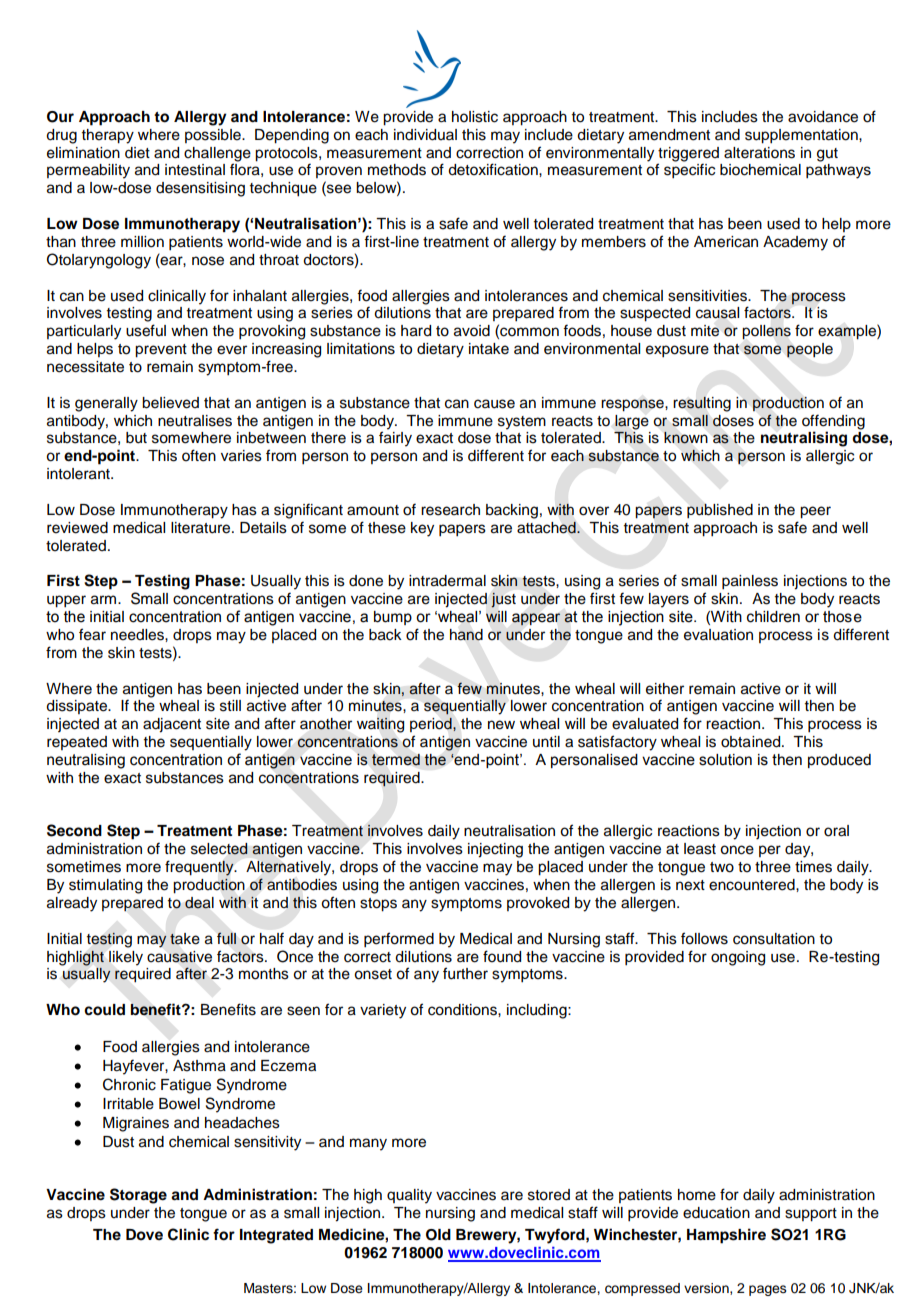 This document has width=924, height=1308. I want to click on alterations, so click(759, 153).
